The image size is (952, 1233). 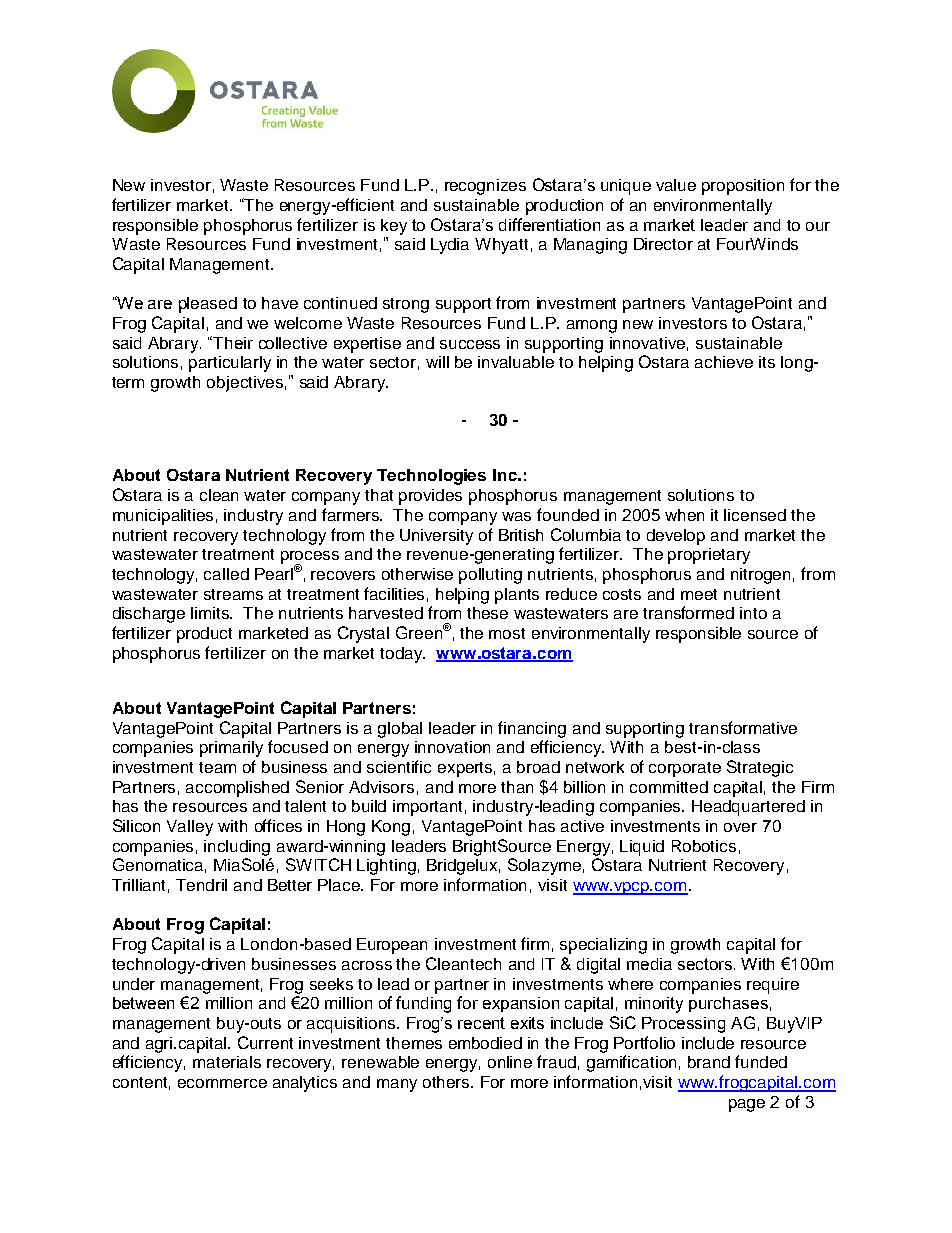 What do you see at coordinates (222, 1083) in the screenshot?
I see `ecommerce` at bounding box center [222, 1083].
